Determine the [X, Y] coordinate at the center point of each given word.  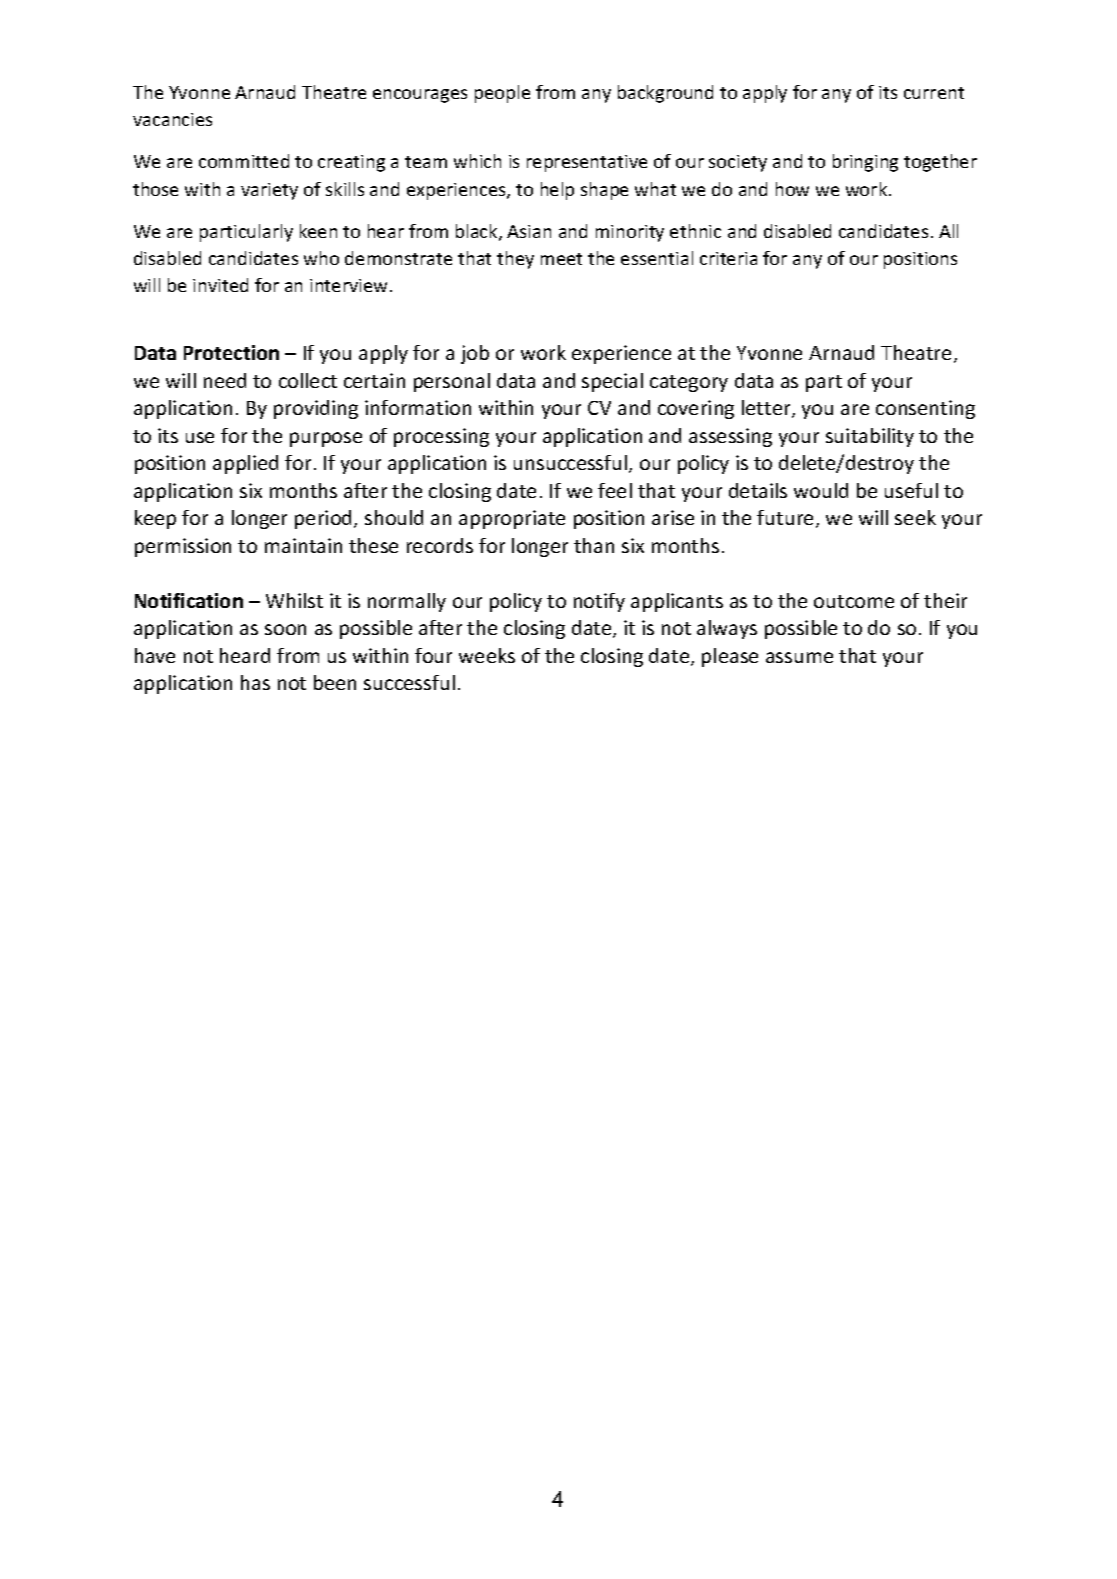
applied [245, 464]
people [502, 94]
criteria [728, 258]
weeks [487, 655]
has [255, 682]
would [821, 490]
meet [561, 259]
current [934, 93]
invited [220, 285]
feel [615, 490]
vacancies [172, 119]
